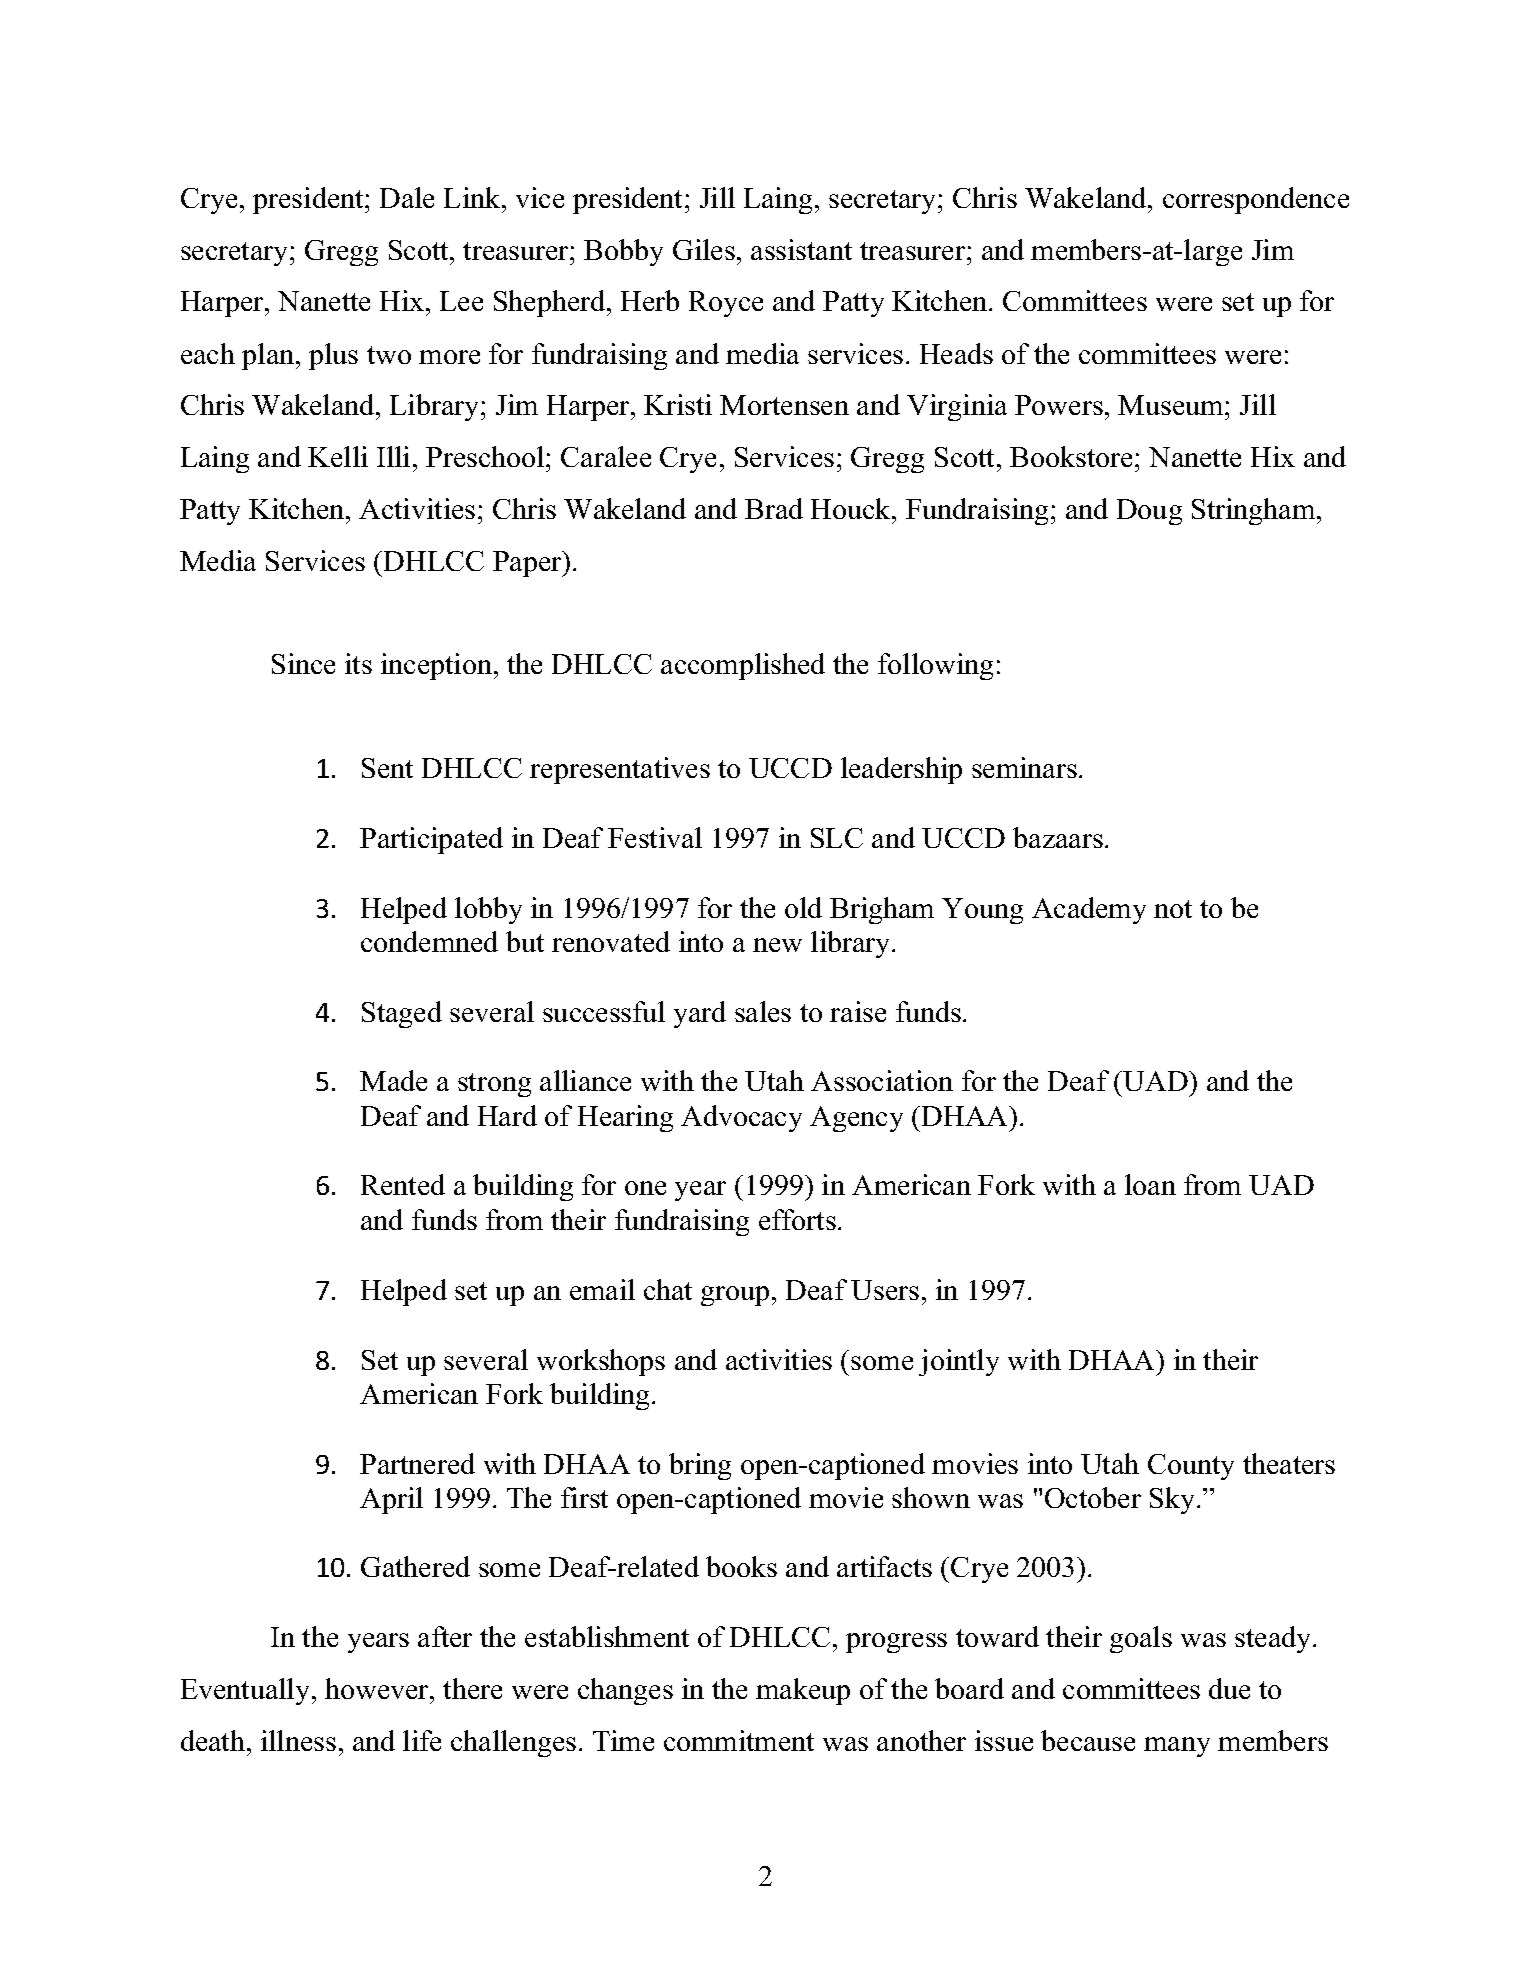  What do you see at coordinates (407, 197) in the document?
I see `Dale` at bounding box center [407, 197].
